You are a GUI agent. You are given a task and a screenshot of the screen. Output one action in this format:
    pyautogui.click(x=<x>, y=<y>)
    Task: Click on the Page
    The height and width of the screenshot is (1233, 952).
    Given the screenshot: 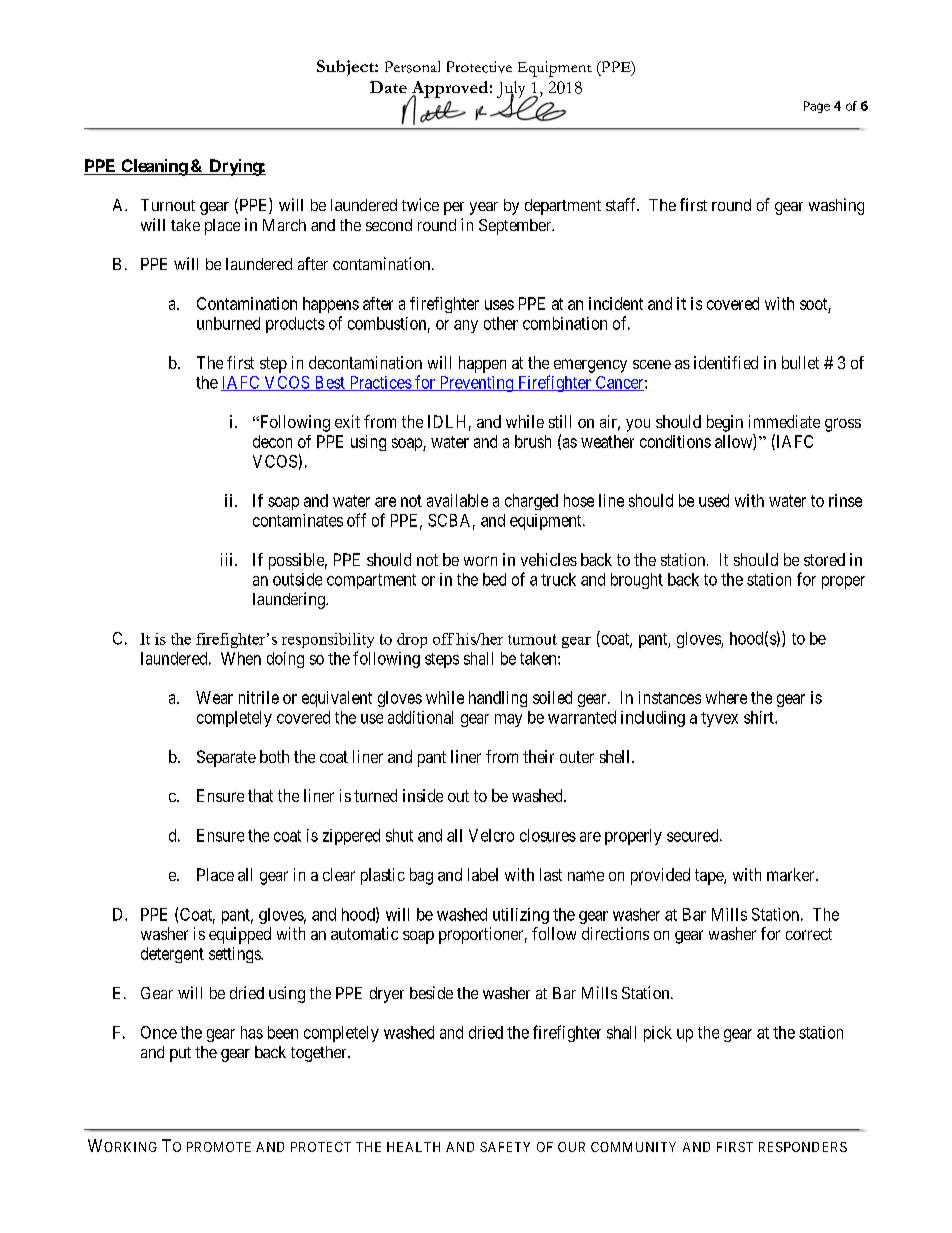 What is the action you would take?
    pyautogui.click(x=817, y=107)
